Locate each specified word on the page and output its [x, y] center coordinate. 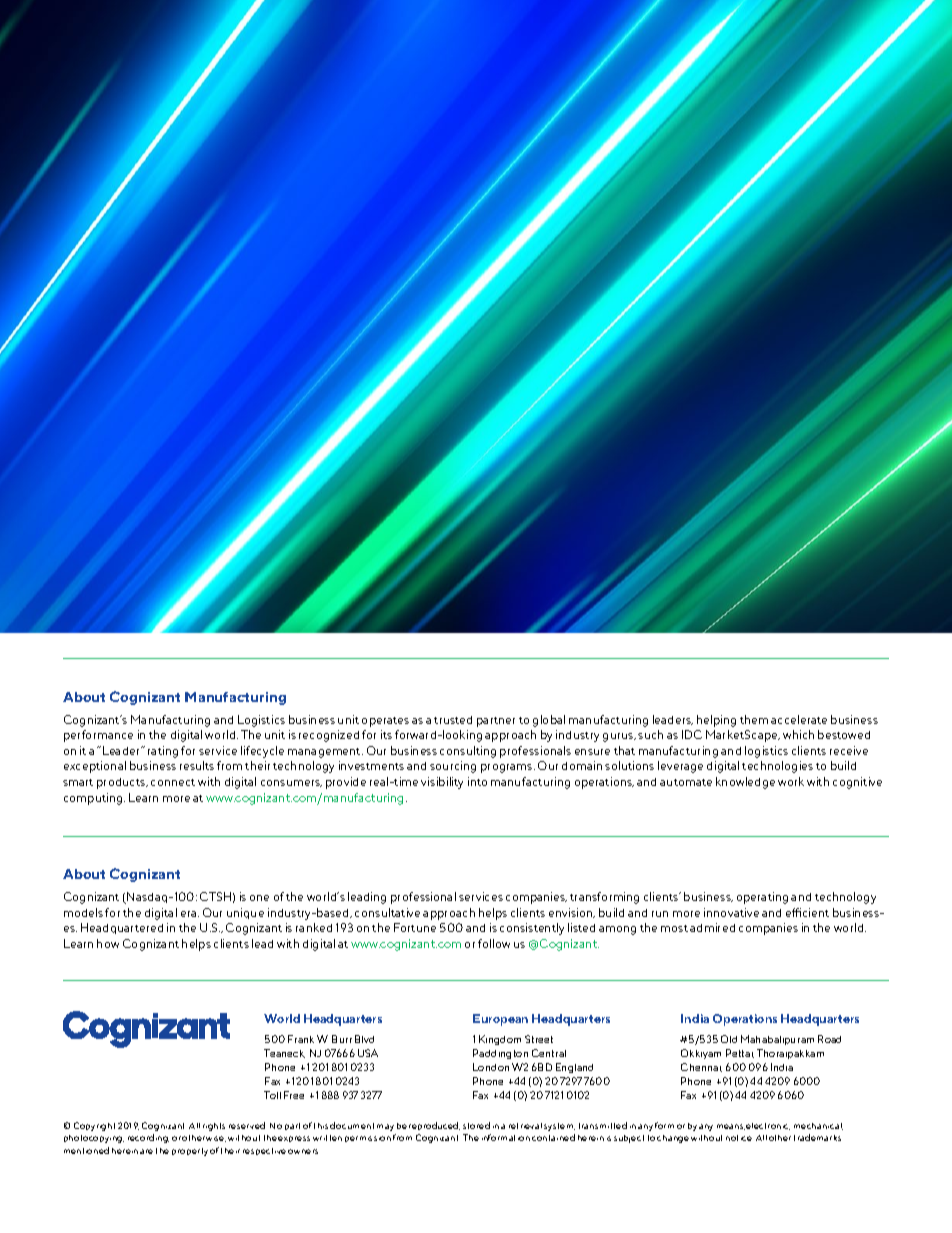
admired [712, 927]
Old [729, 1039]
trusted [453, 720]
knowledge [745, 783]
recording [148, 1138]
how [108, 943]
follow [494, 943]
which [798, 734]
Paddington [500, 1054]
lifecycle [262, 752]
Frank [301, 1039]
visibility [442, 783]
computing [94, 799]
